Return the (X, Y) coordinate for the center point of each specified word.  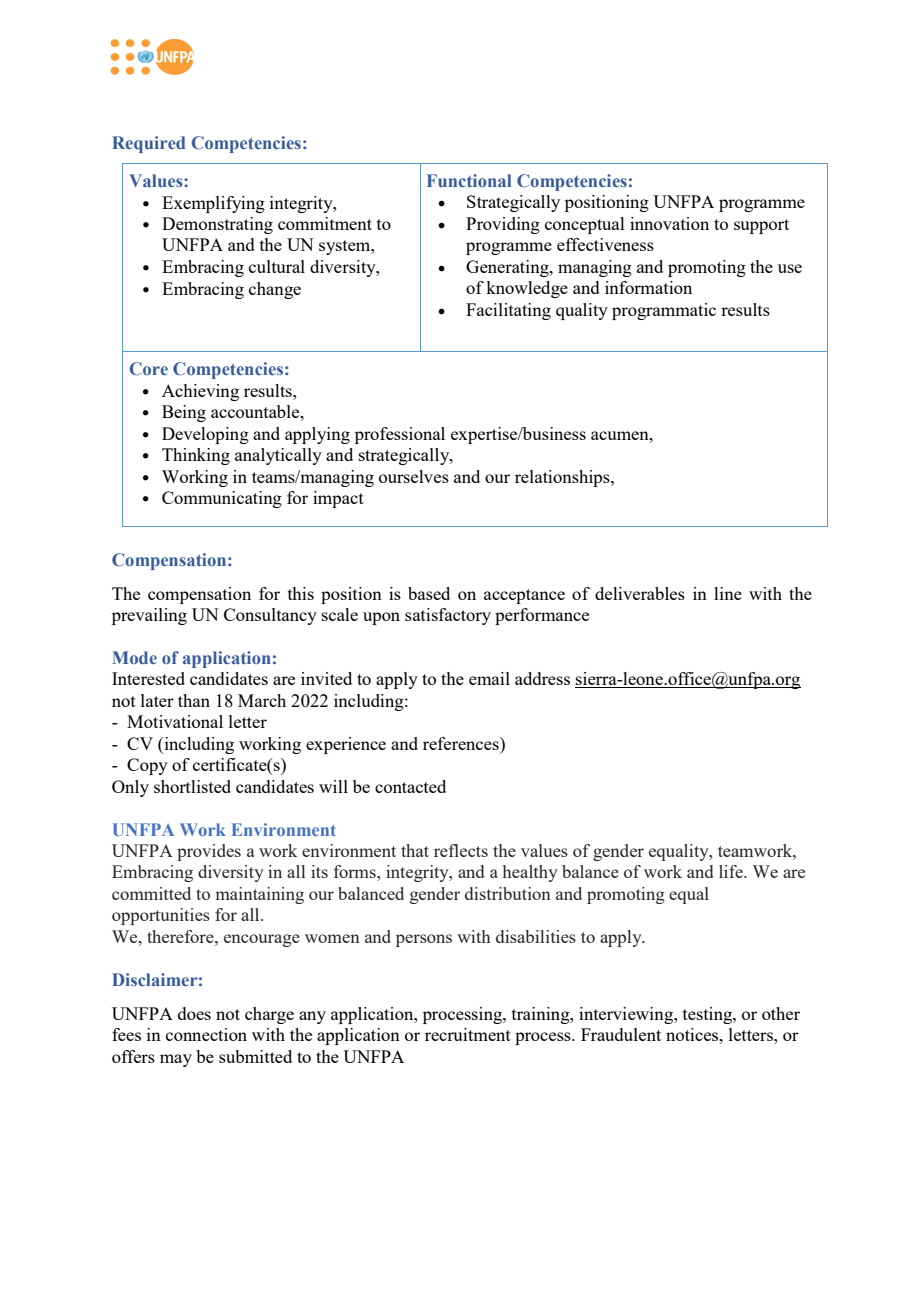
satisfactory (448, 616)
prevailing (149, 616)
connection (206, 1034)
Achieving (200, 392)
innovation (669, 223)
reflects (461, 850)
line (728, 593)
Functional (469, 180)
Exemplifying (213, 204)
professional (400, 435)
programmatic (664, 311)
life (732, 871)
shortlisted (192, 786)
